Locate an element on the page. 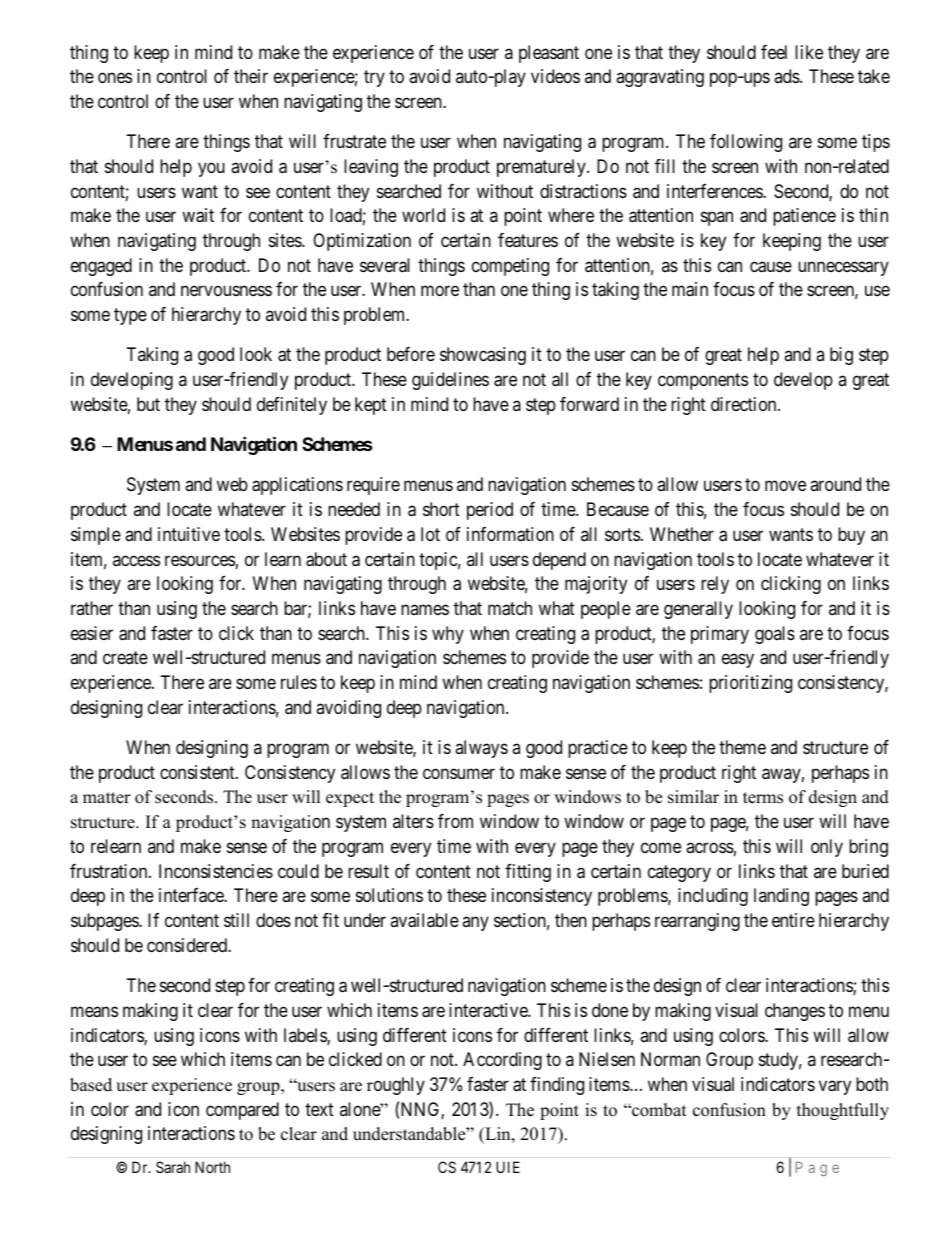 Image resolution: width=952 pixels, height=1233 pixels. fitting is located at coordinates (528, 873).
